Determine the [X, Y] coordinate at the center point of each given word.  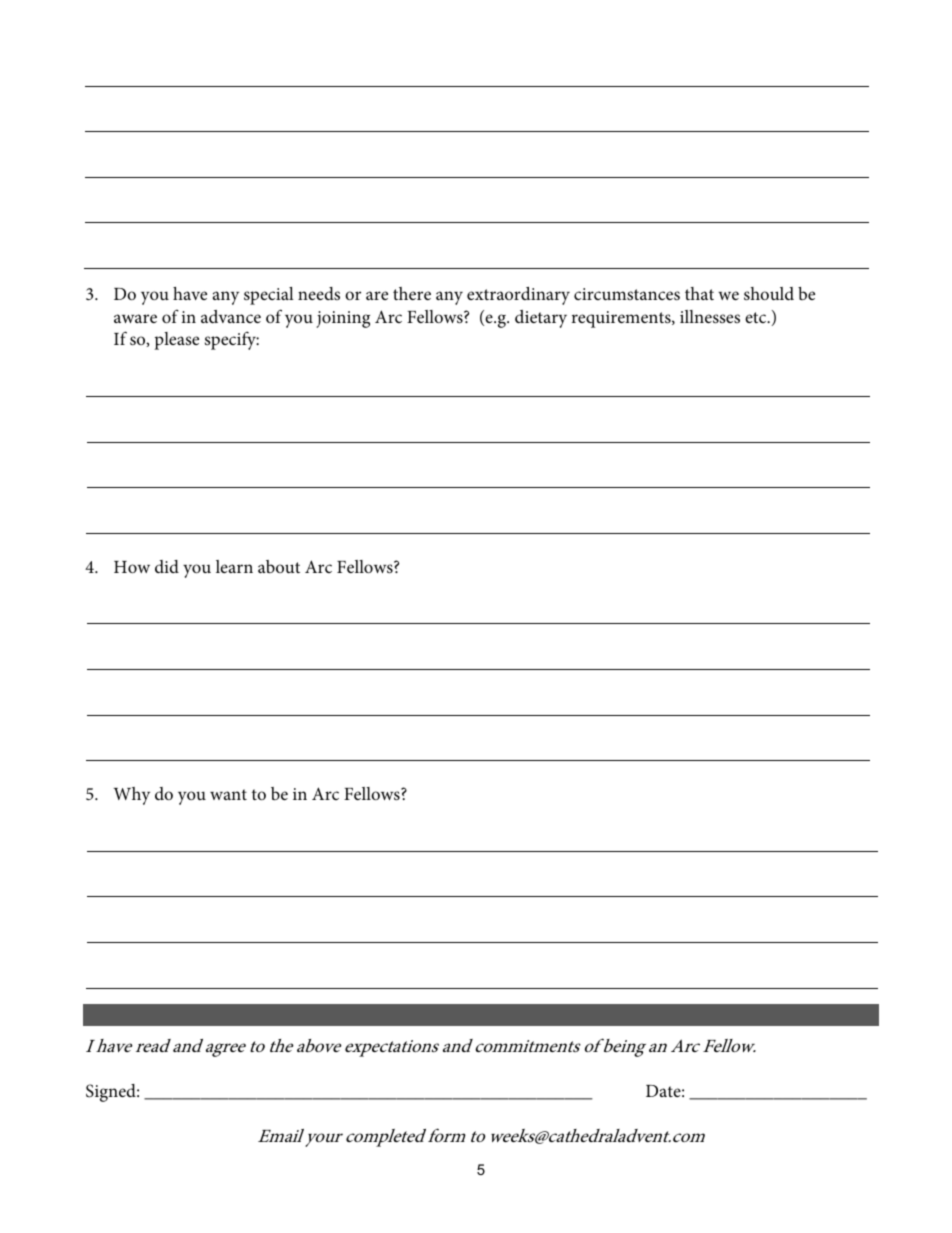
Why [131, 796]
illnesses [710, 317]
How [132, 567]
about [279, 566]
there [412, 293]
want [228, 794]
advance [231, 316]
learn [234, 566]
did [167, 566]
